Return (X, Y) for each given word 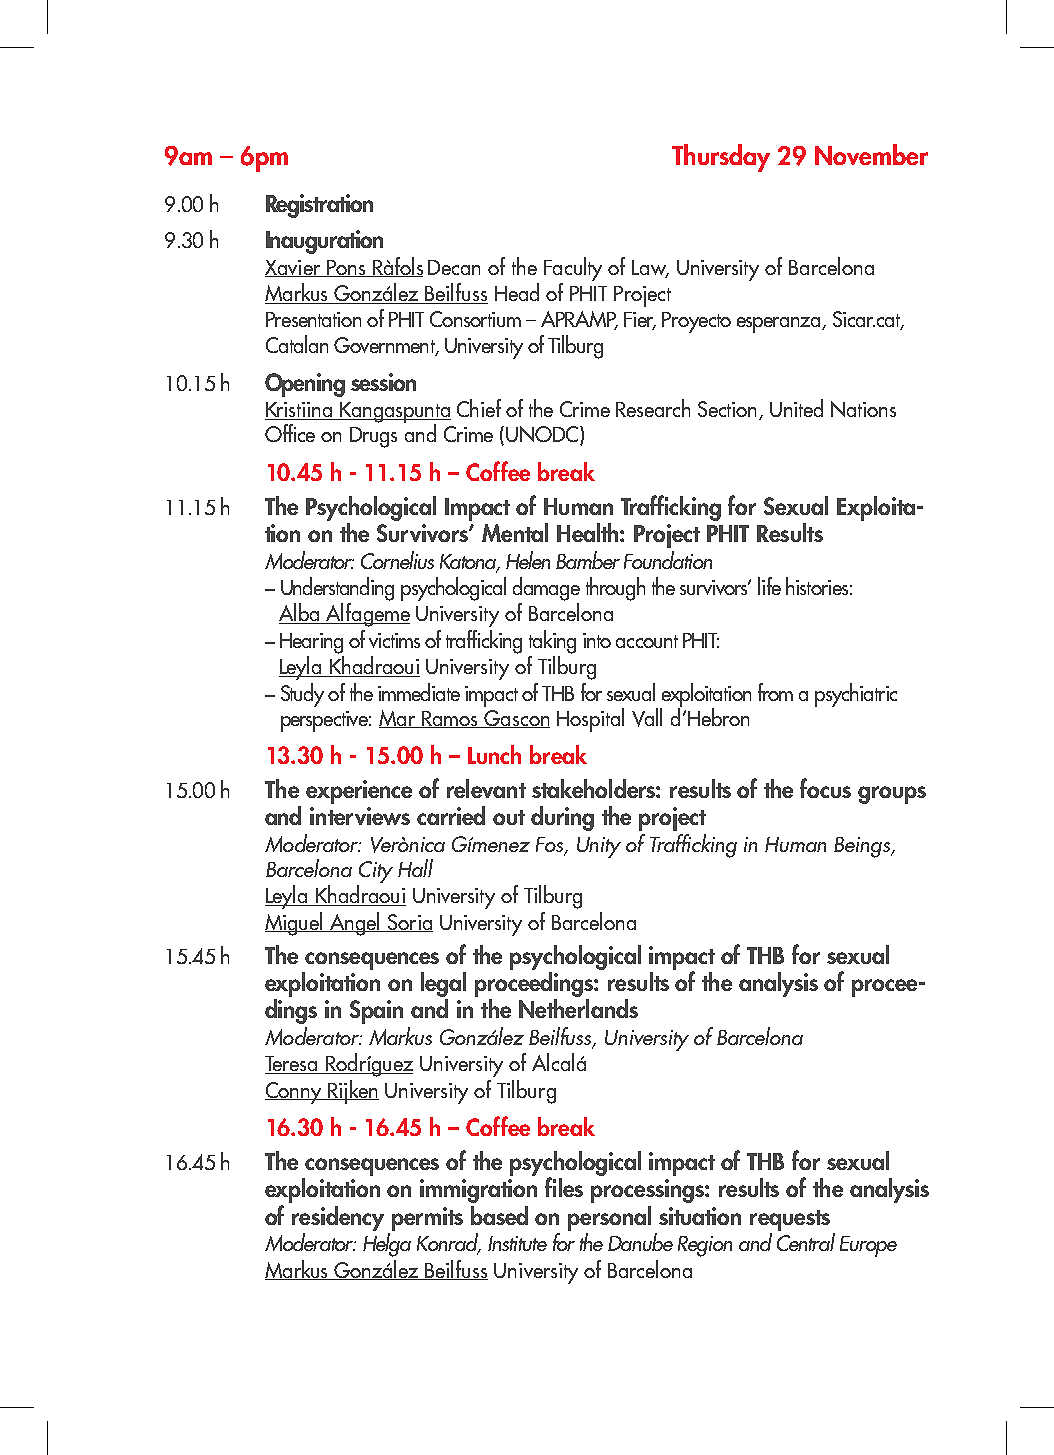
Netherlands (578, 1008)
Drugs (373, 437)
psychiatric (856, 695)
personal (609, 1218)
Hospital (590, 720)
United (796, 408)
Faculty (573, 269)
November (871, 154)
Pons (346, 268)
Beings (863, 847)
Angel (355, 924)
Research (653, 408)
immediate (419, 692)
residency (338, 1218)
